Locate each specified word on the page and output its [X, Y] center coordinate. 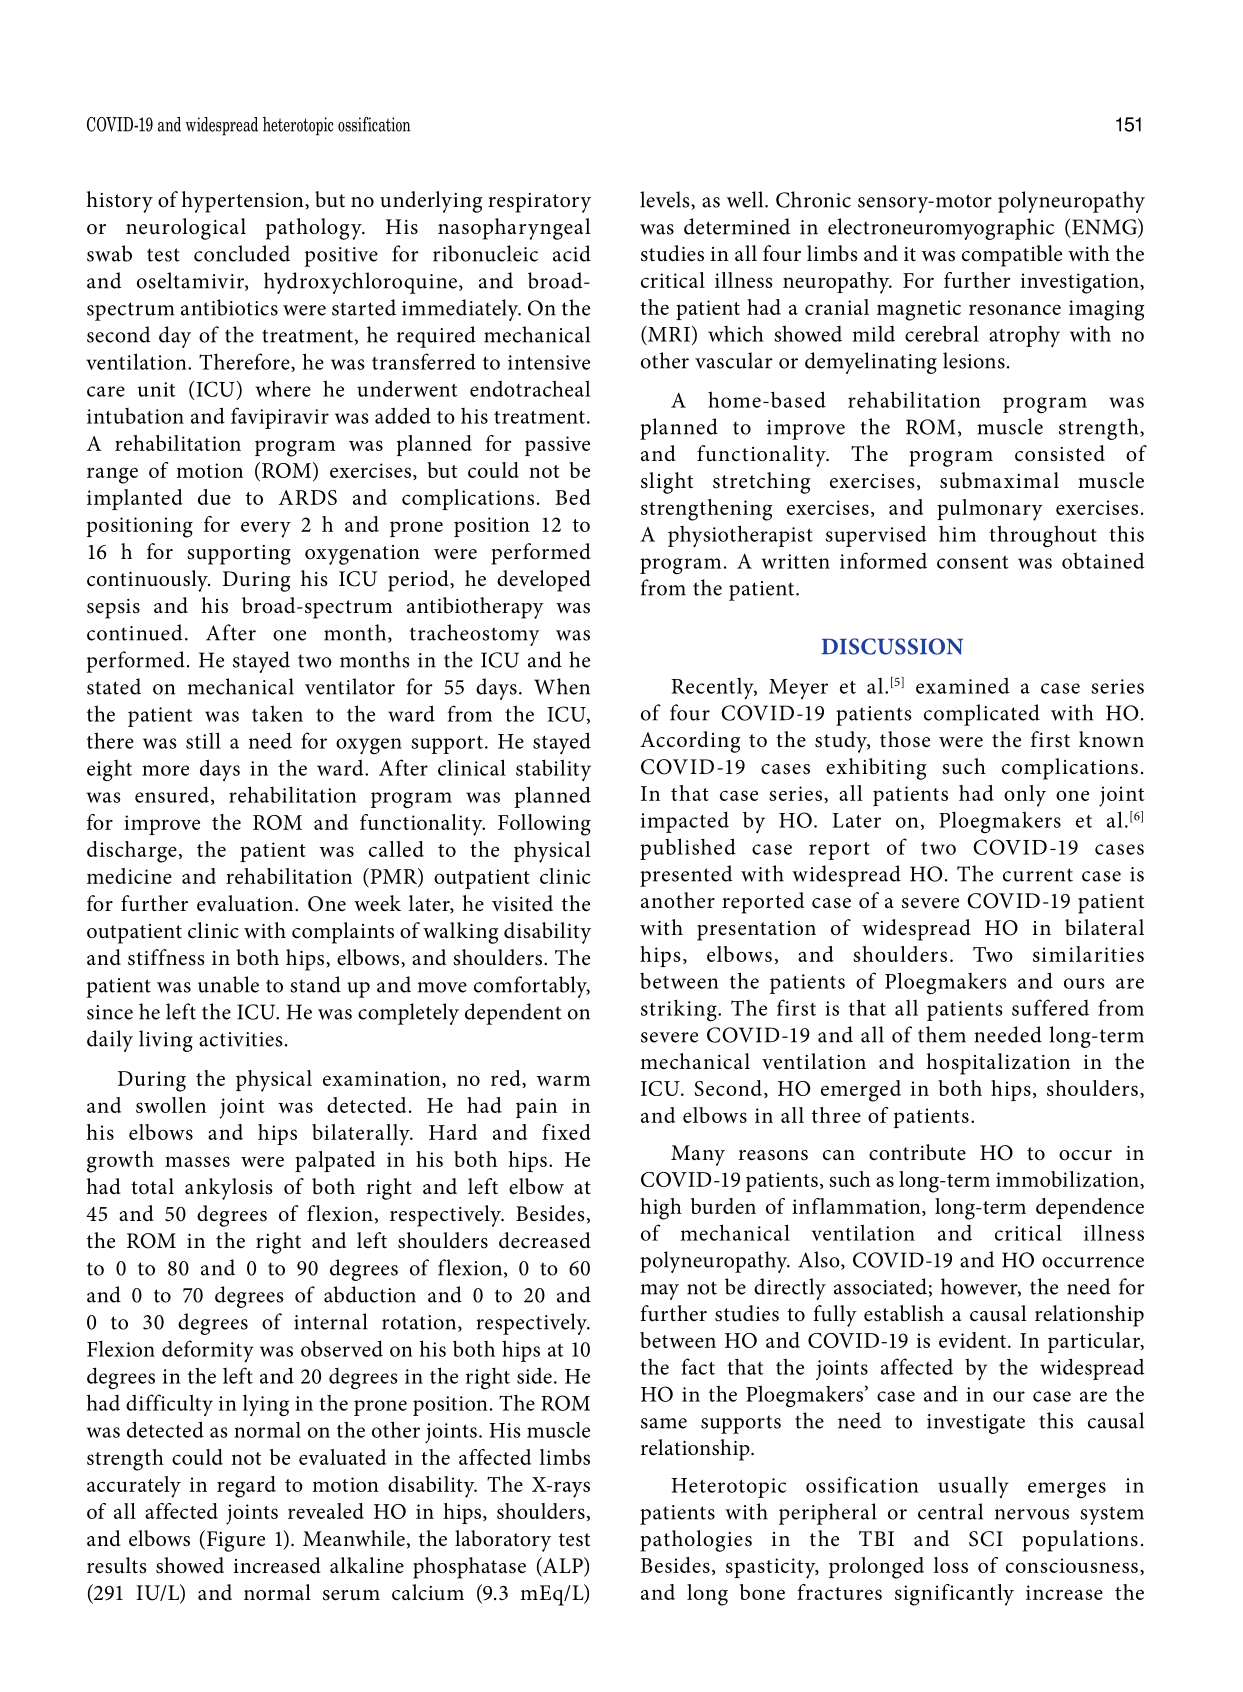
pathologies [696, 1541]
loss [951, 1565]
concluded [242, 253]
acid [572, 253]
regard [246, 1487]
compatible [1012, 256]
